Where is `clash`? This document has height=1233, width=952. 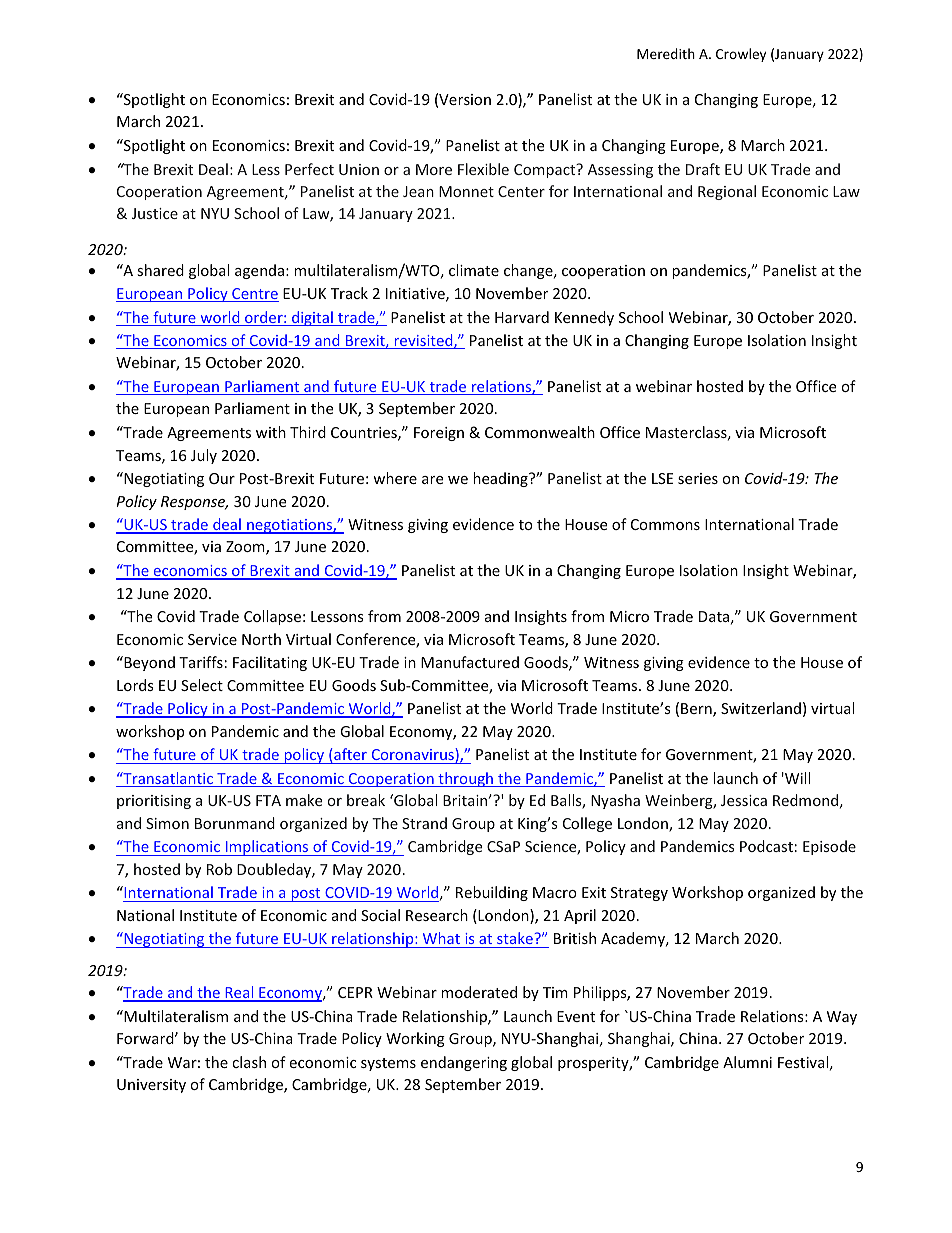
clash is located at coordinates (249, 1062).
